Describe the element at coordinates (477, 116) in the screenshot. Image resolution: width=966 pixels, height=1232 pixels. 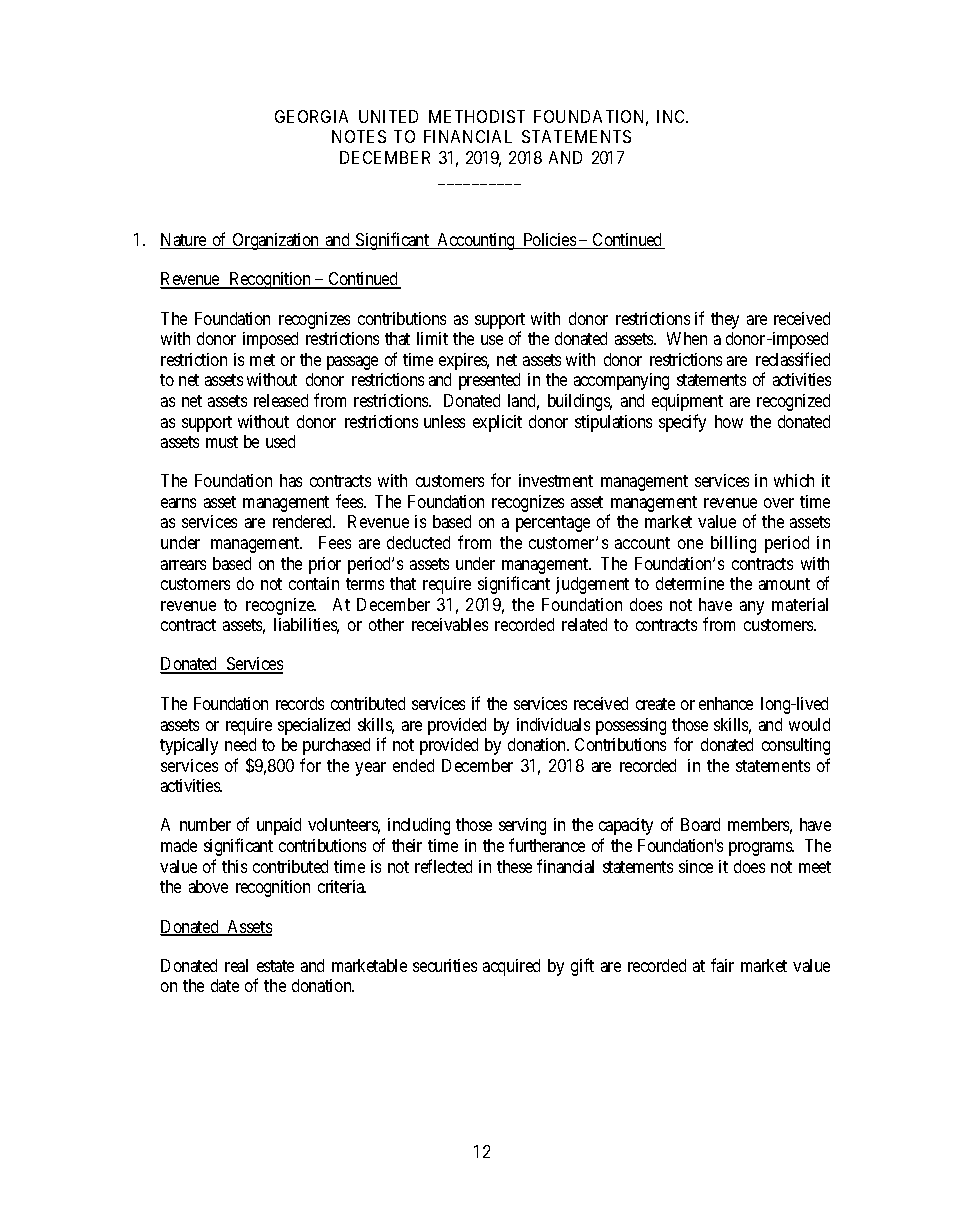
I see `METHODIST` at that location.
